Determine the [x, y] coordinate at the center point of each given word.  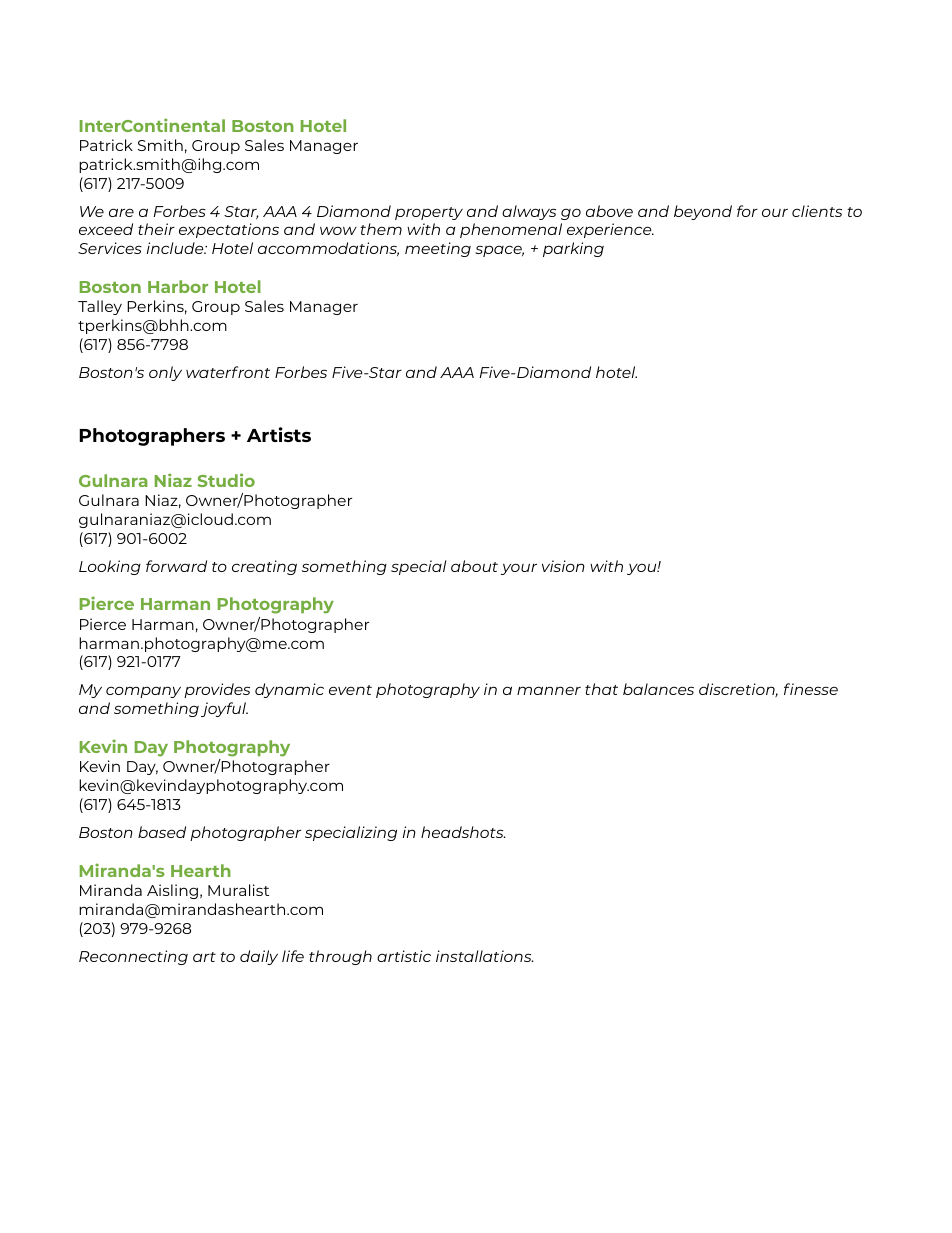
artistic [404, 956]
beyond [703, 212]
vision [563, 566]
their [156, 229]
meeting [438, 249]
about [474, 566]
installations [485, 956]
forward [176, 566]
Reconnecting [133, 957]
